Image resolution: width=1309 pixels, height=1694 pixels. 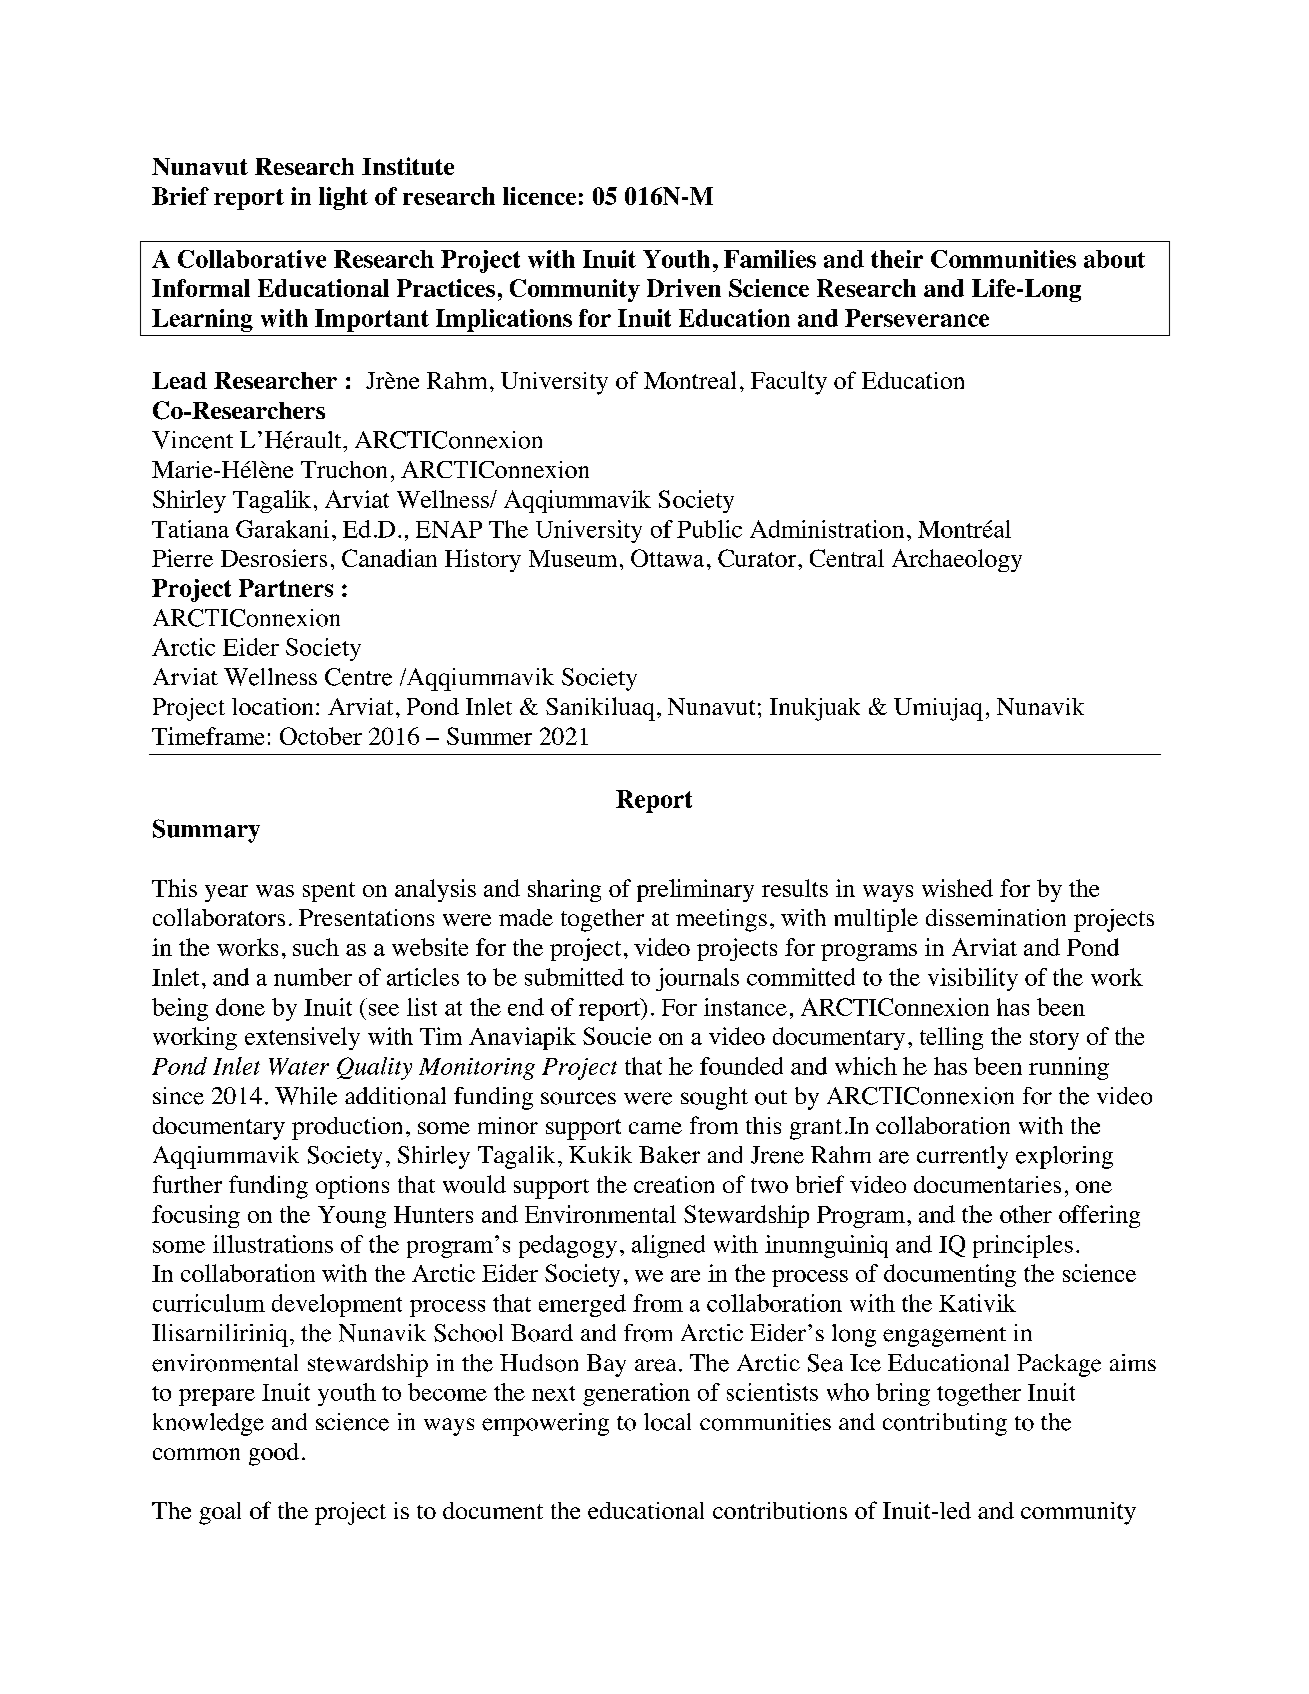 What do you see at coordinates (539, 196) in the image?
I see `licence` at bounding box center [539, 196].
